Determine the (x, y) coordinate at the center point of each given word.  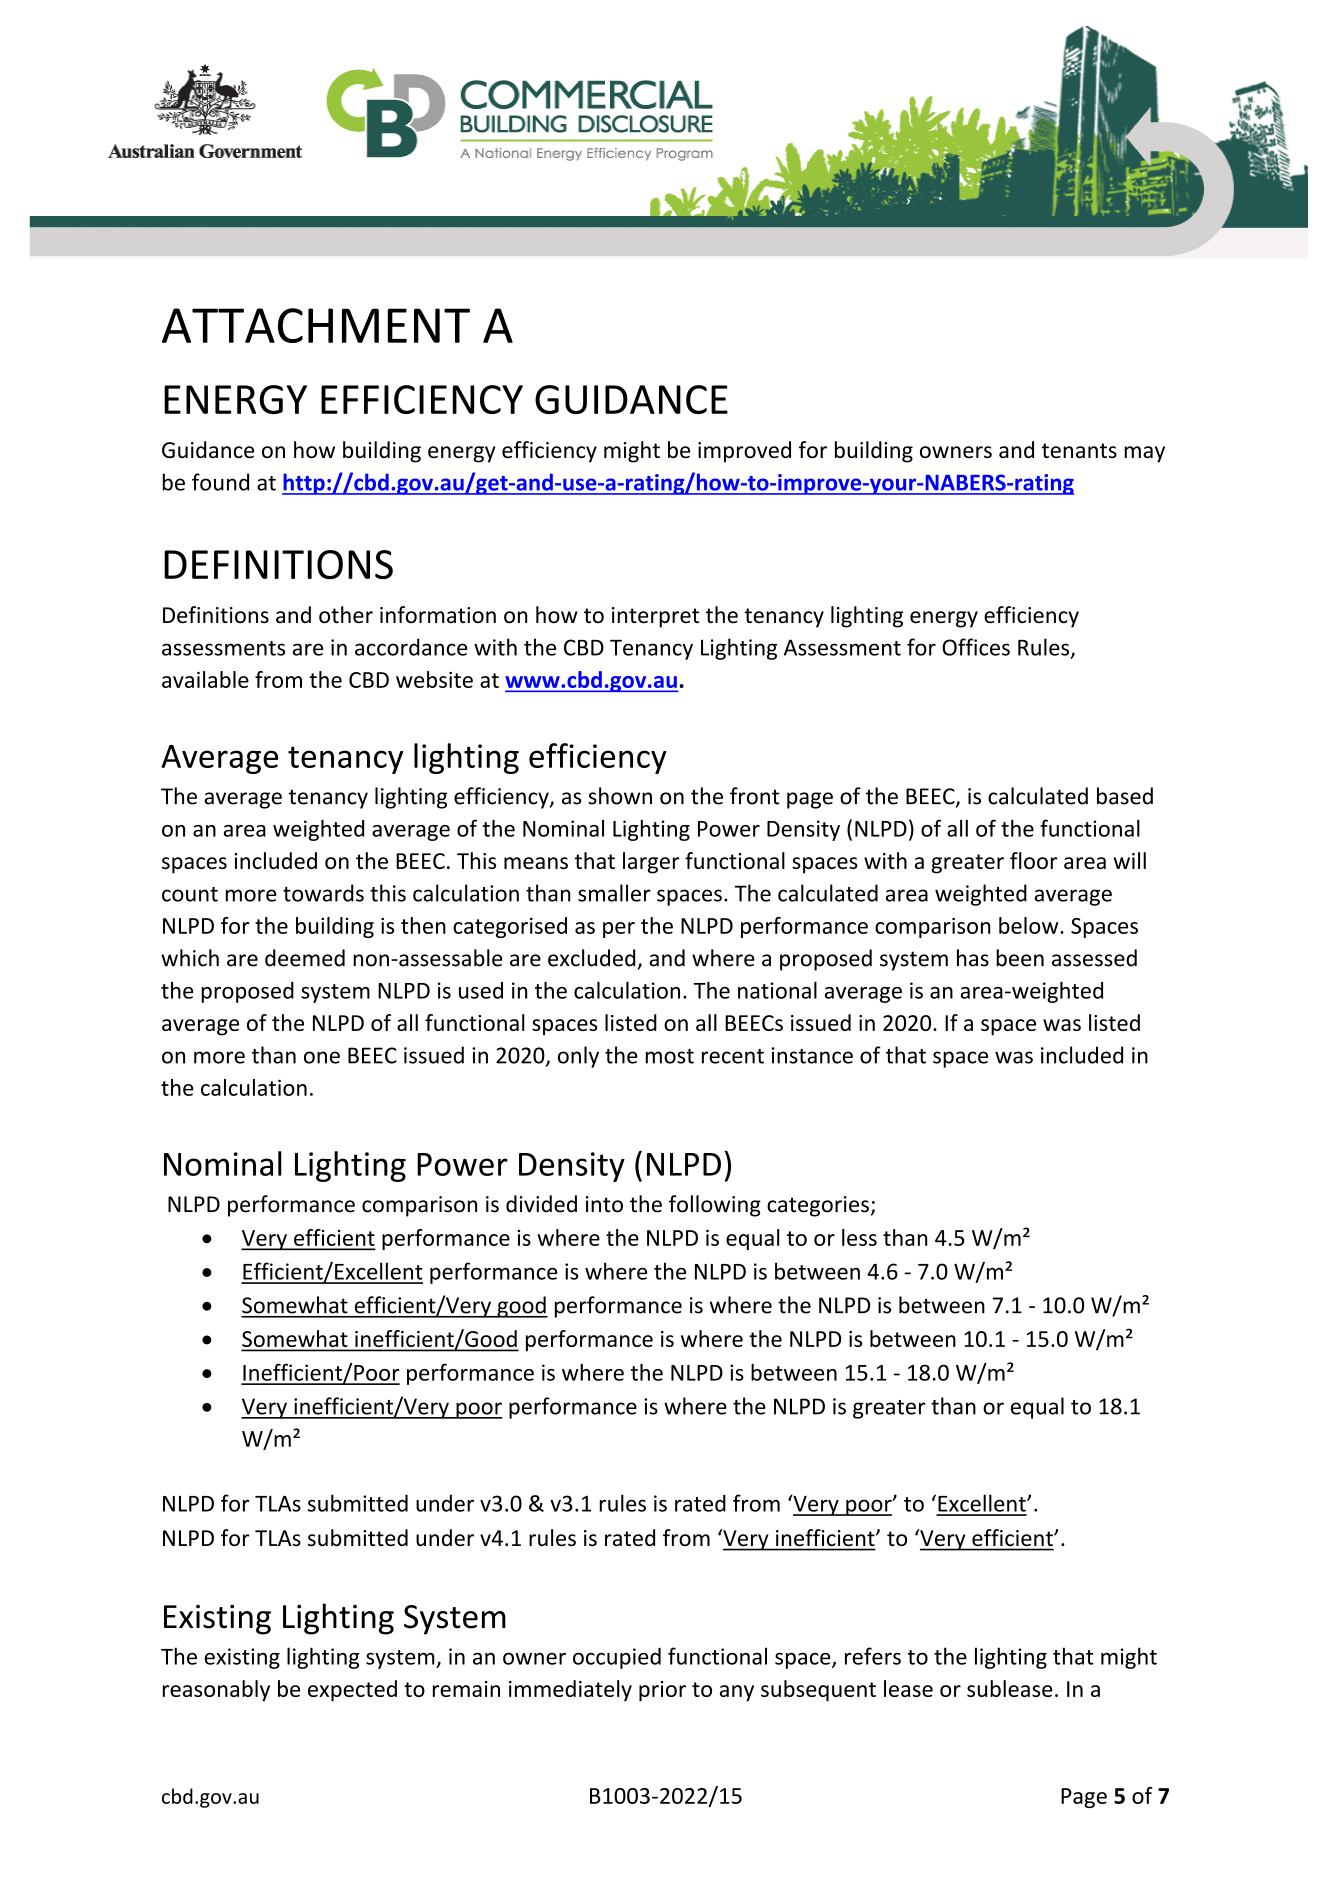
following (715, 1206)
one (322, 1057)
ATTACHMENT (316, 325)
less (859, 1237)
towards (323, 893)
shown (620, 796)
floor (1033, 860)
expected (352, 1691)
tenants (1079, 450)
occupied (617, 1658)
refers (873, 1656)
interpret (655, 617)
